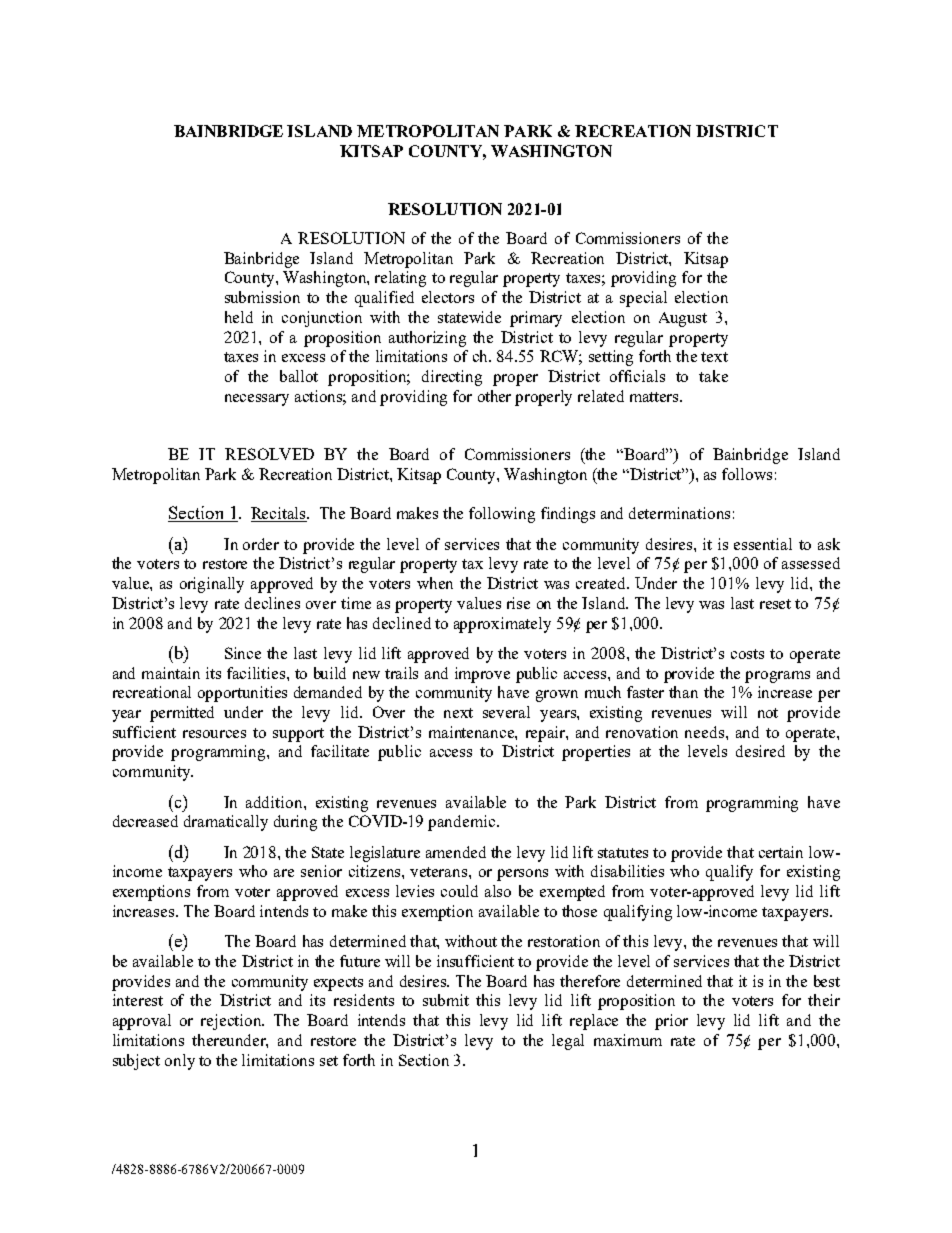 The width and height of the screenshot is (952, 1233). I want to click on electors, so click(448, 297).
